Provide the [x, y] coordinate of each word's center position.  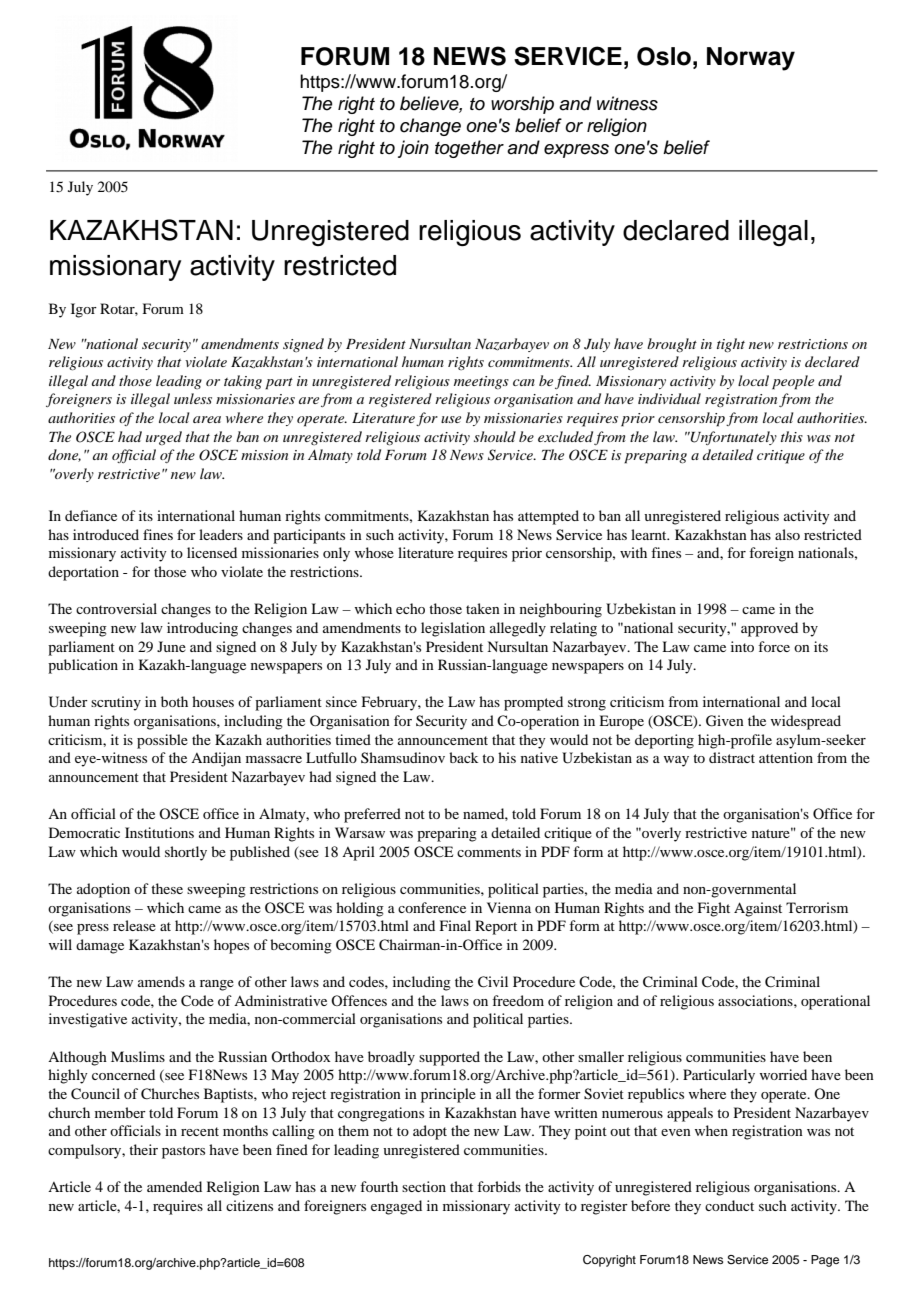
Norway [751, 59]
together [469, 149]
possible [162, 741]
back [463, 757]
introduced [106, 534]
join [413, 149]
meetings [481, 382]
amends [161, 981]
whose [374, 552]
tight [731, 345]
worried [783, 1074]
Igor [84, 310]
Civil [493, 982]
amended [174, 1186]
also [787, 534]
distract [732, 757]
